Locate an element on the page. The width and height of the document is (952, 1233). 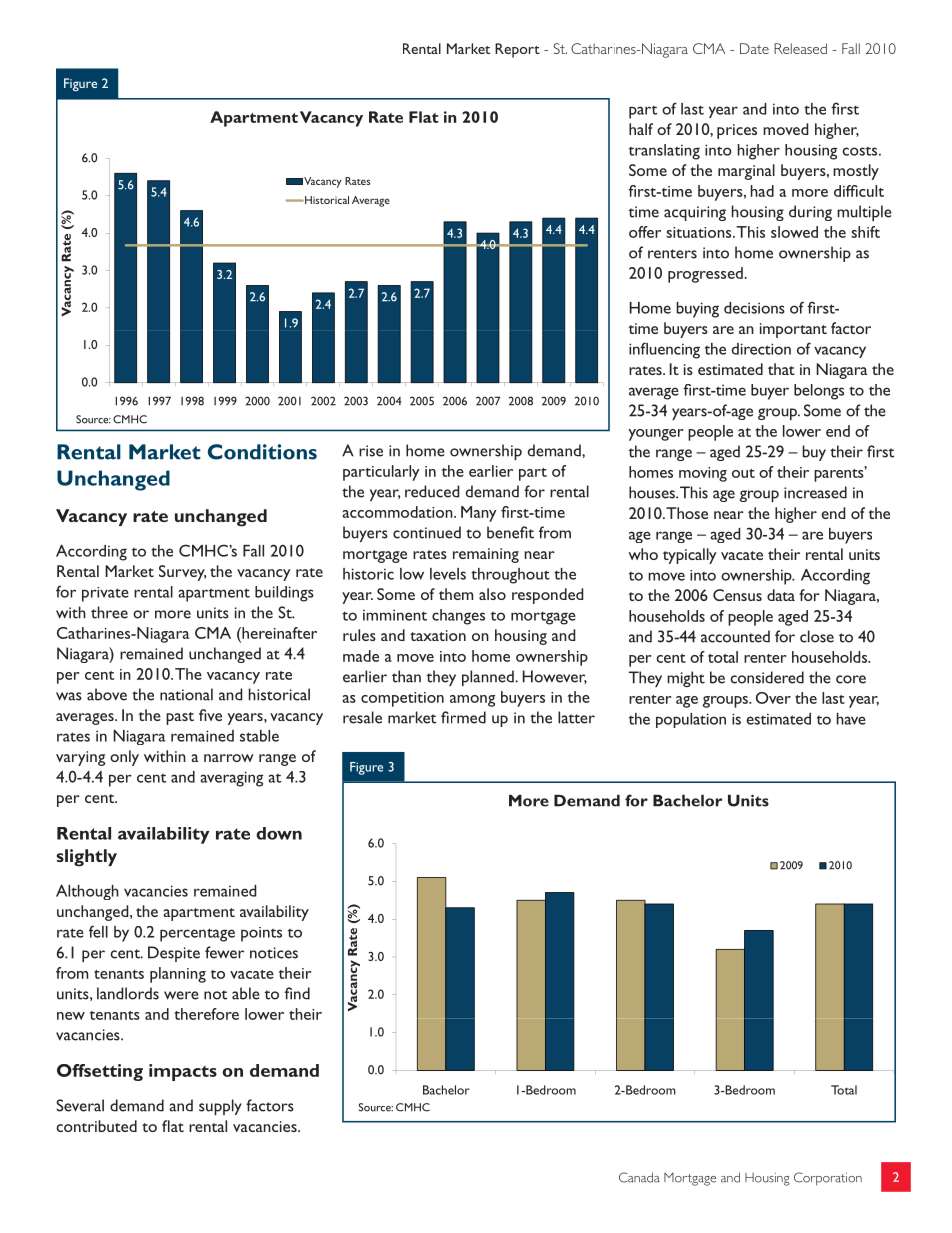
changes is located at coordinates (458, 617).
